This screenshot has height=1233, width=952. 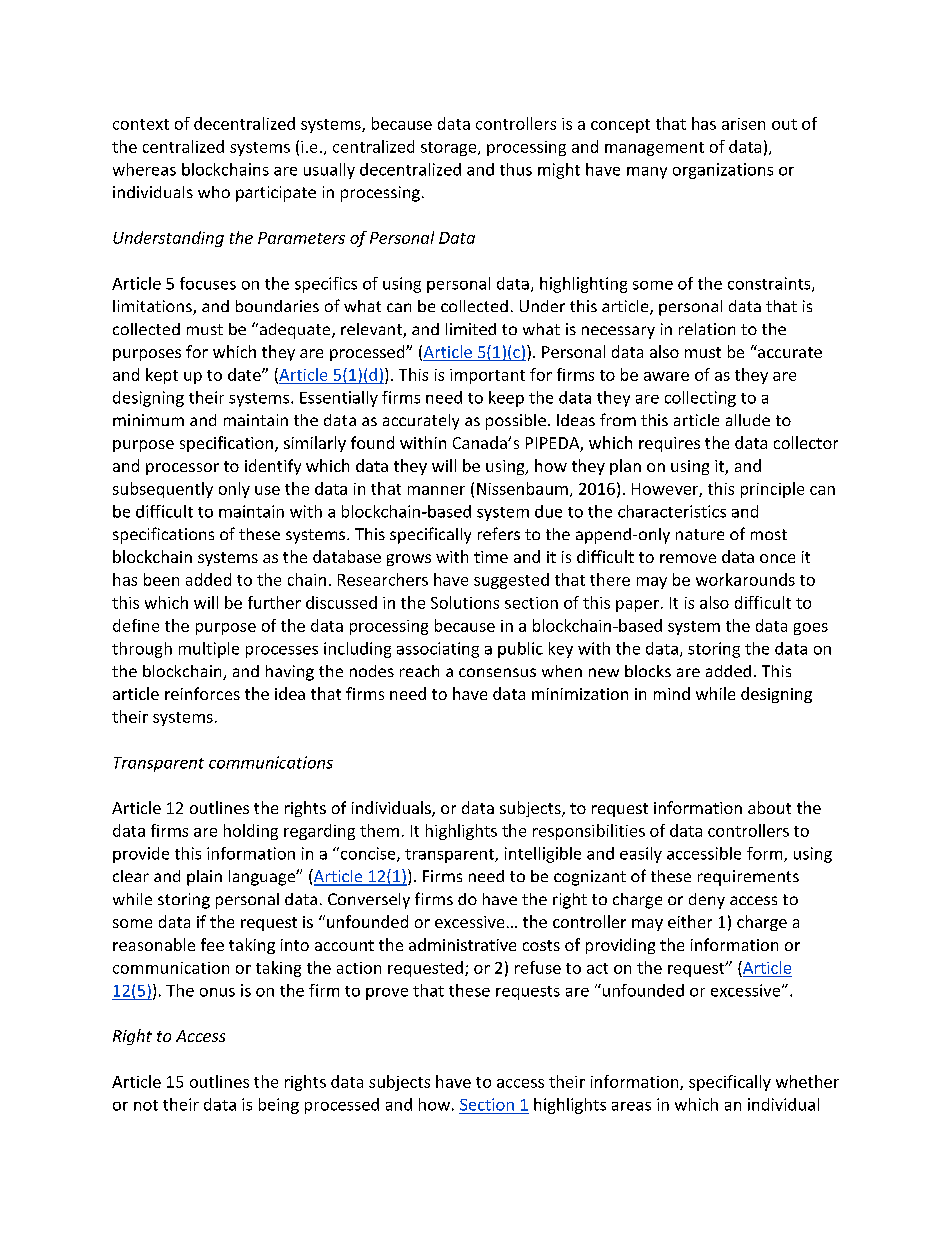 What do you see at coordinates (462, 944) in the screenshot?
I see `administrative` at bounding box center [462, 944].
